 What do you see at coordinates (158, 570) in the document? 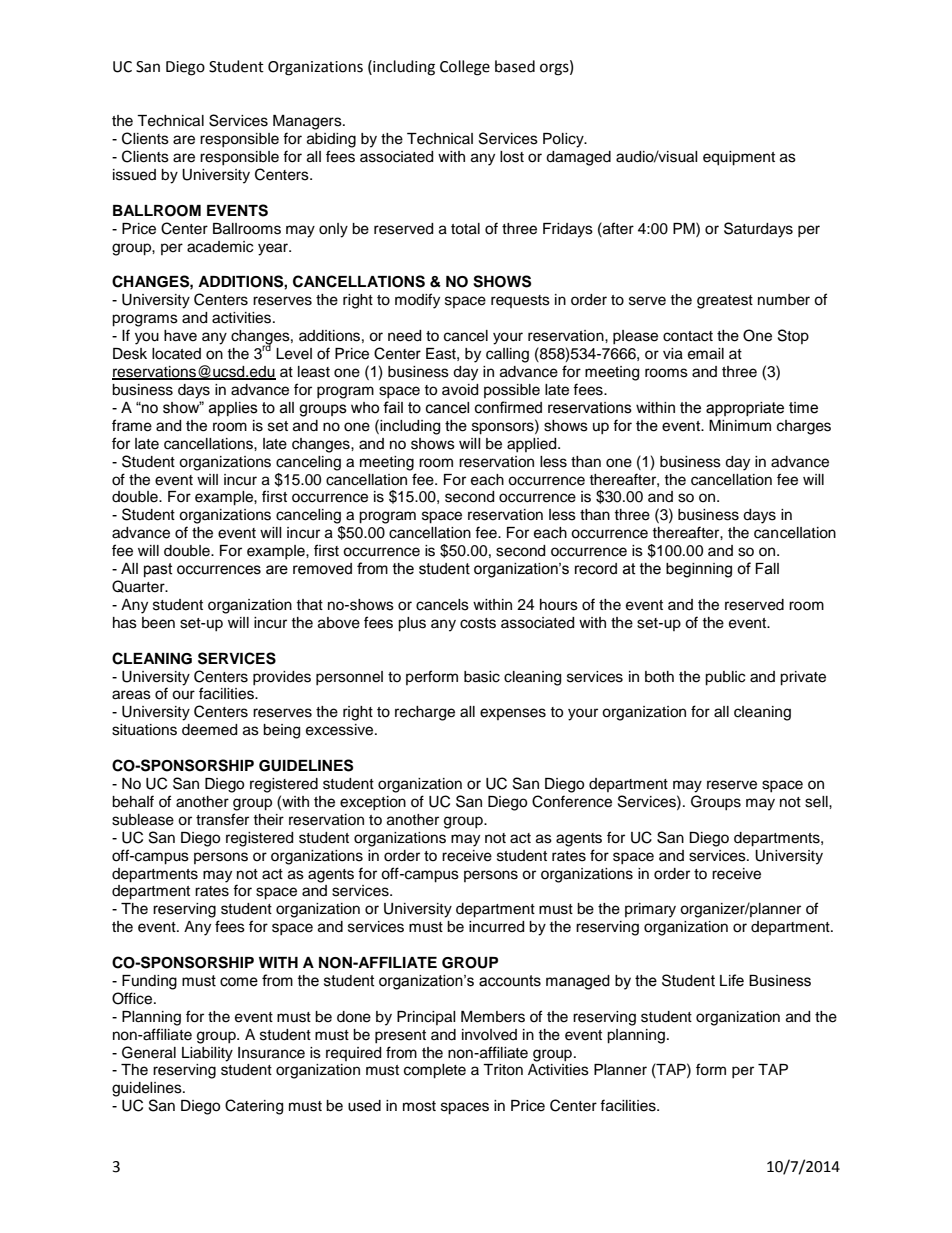
I see `past` at bounding box center [158, 570].
